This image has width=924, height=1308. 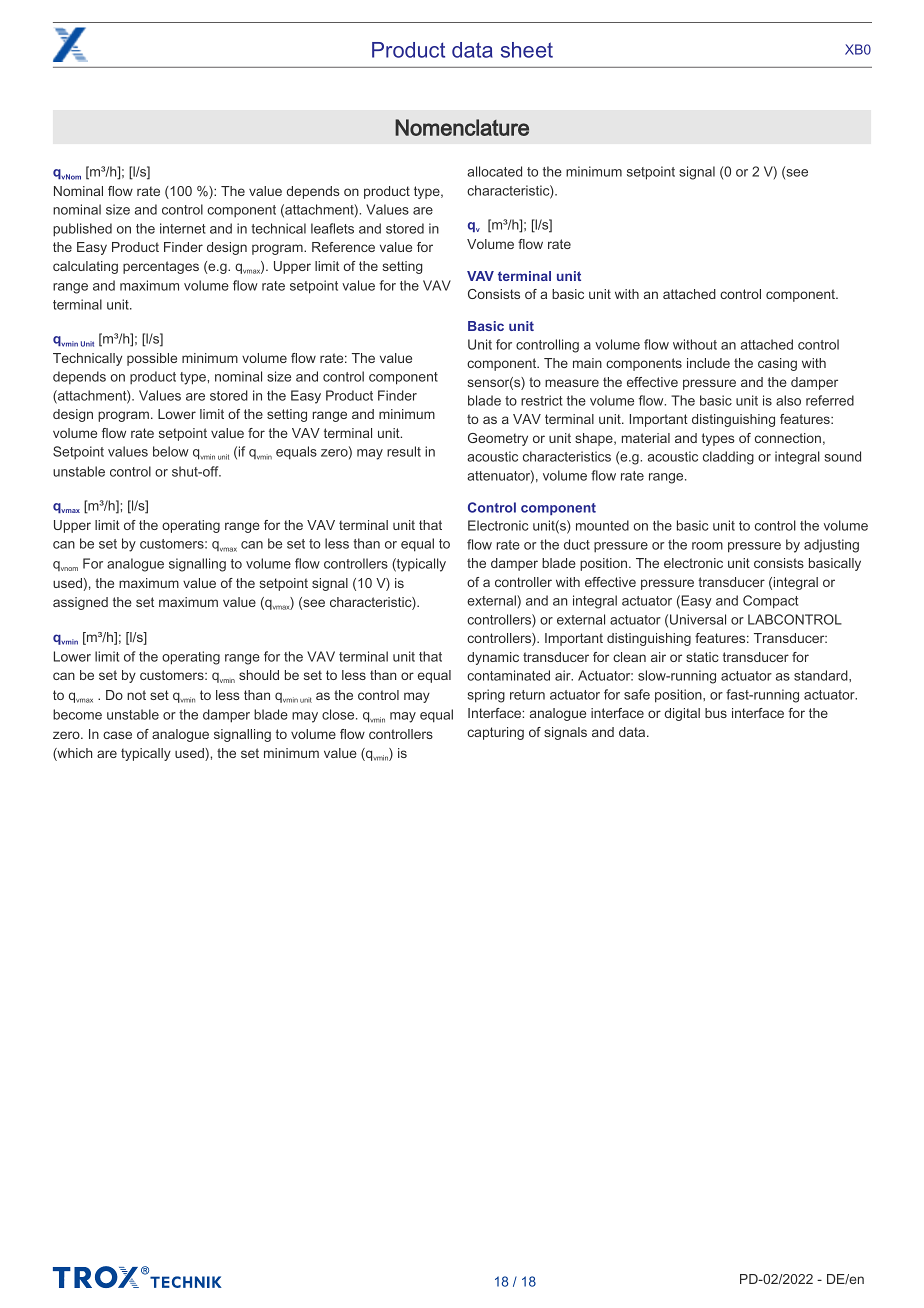 What do you see at coordinates (136, 695) in the image?
I see `not` at bounding box center [136, 695].
